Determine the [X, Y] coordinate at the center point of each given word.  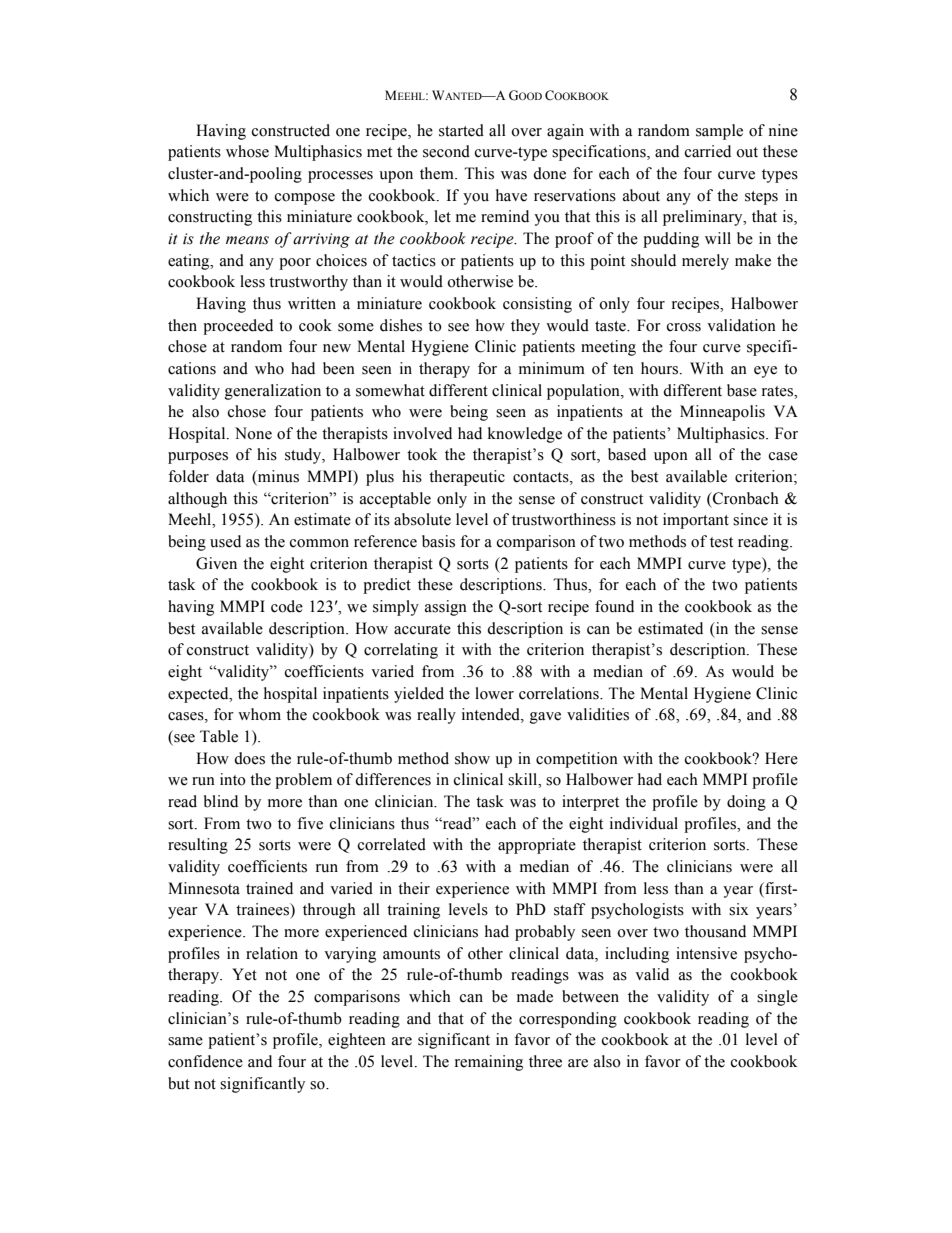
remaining [489, 1063]
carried [708, 151]
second [446, 151]
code [287, 606]
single [777, 998]
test [721, 542]
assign [446, 608]
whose [247, 151]
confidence [205, 1061]
